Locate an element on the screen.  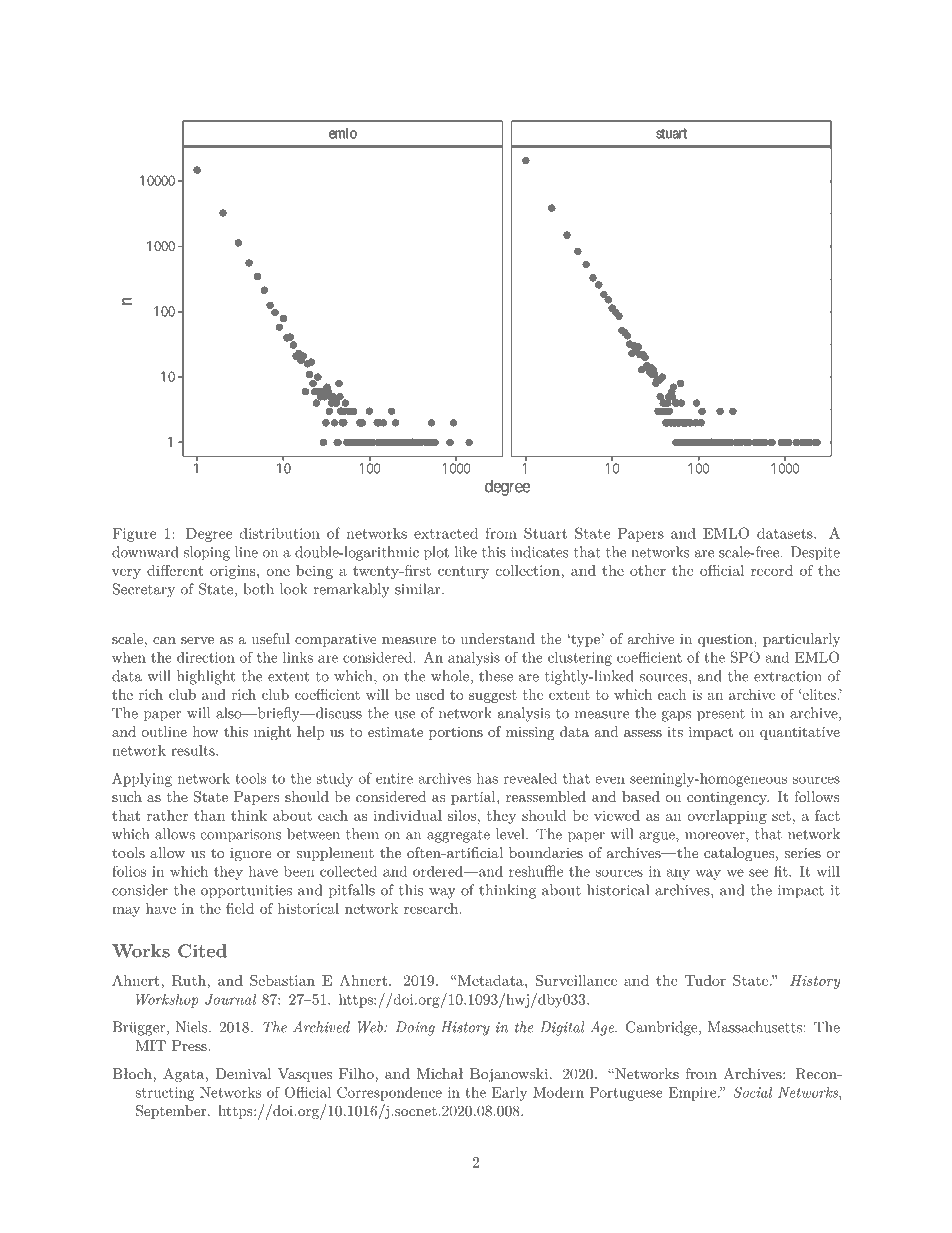
portions is located at coordinates (456, 733).
